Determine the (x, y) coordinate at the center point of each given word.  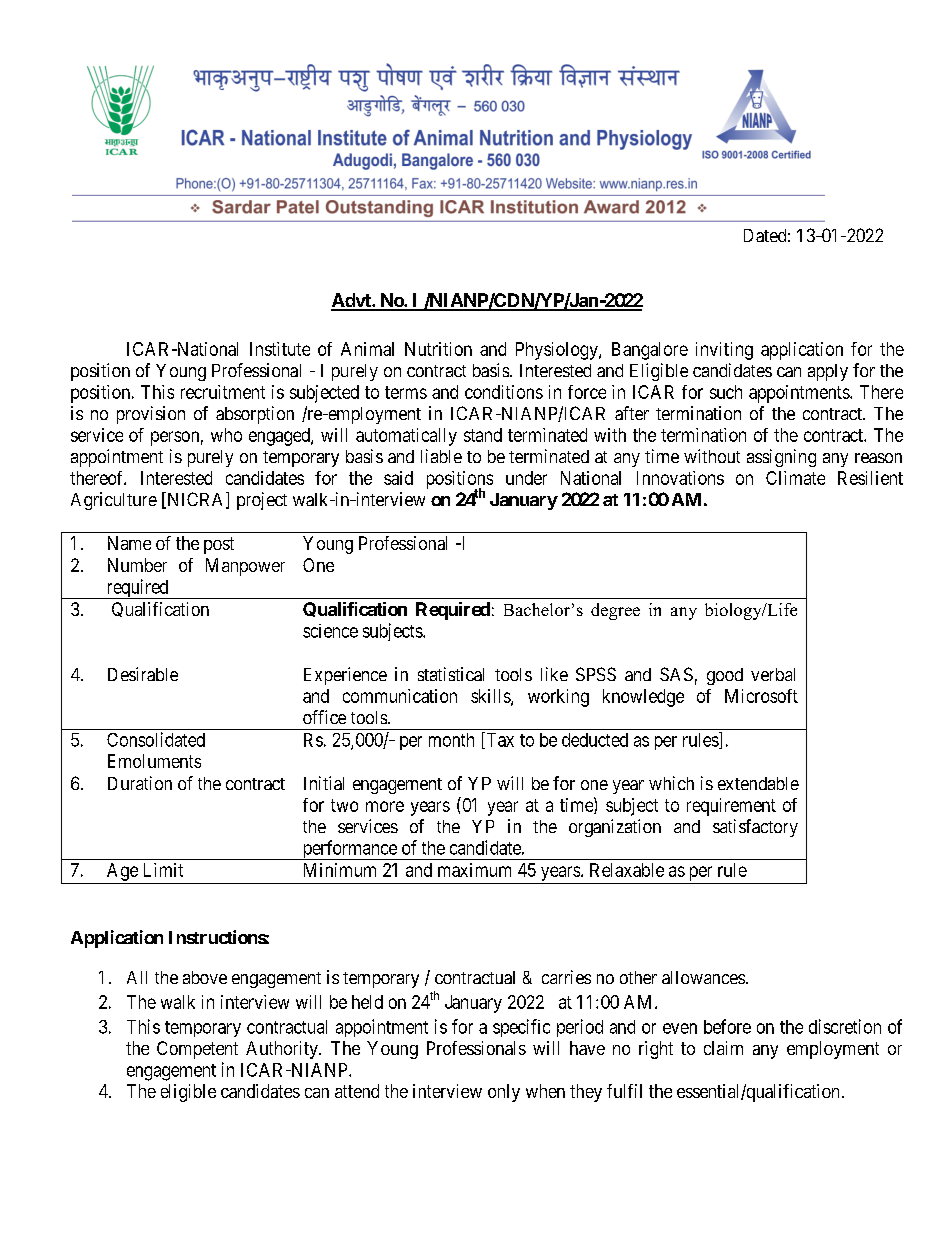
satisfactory (755, 828)
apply (828, 372)
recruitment (223, 392)
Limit (163, 870)
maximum (474, 870)
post (219, 545)
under (526, 478)
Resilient (870, 478)
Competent (197, 1050)
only (504, 1093)
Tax (499, 740)
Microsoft (761, 696)
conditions (504, 392)
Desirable (143, 674)
